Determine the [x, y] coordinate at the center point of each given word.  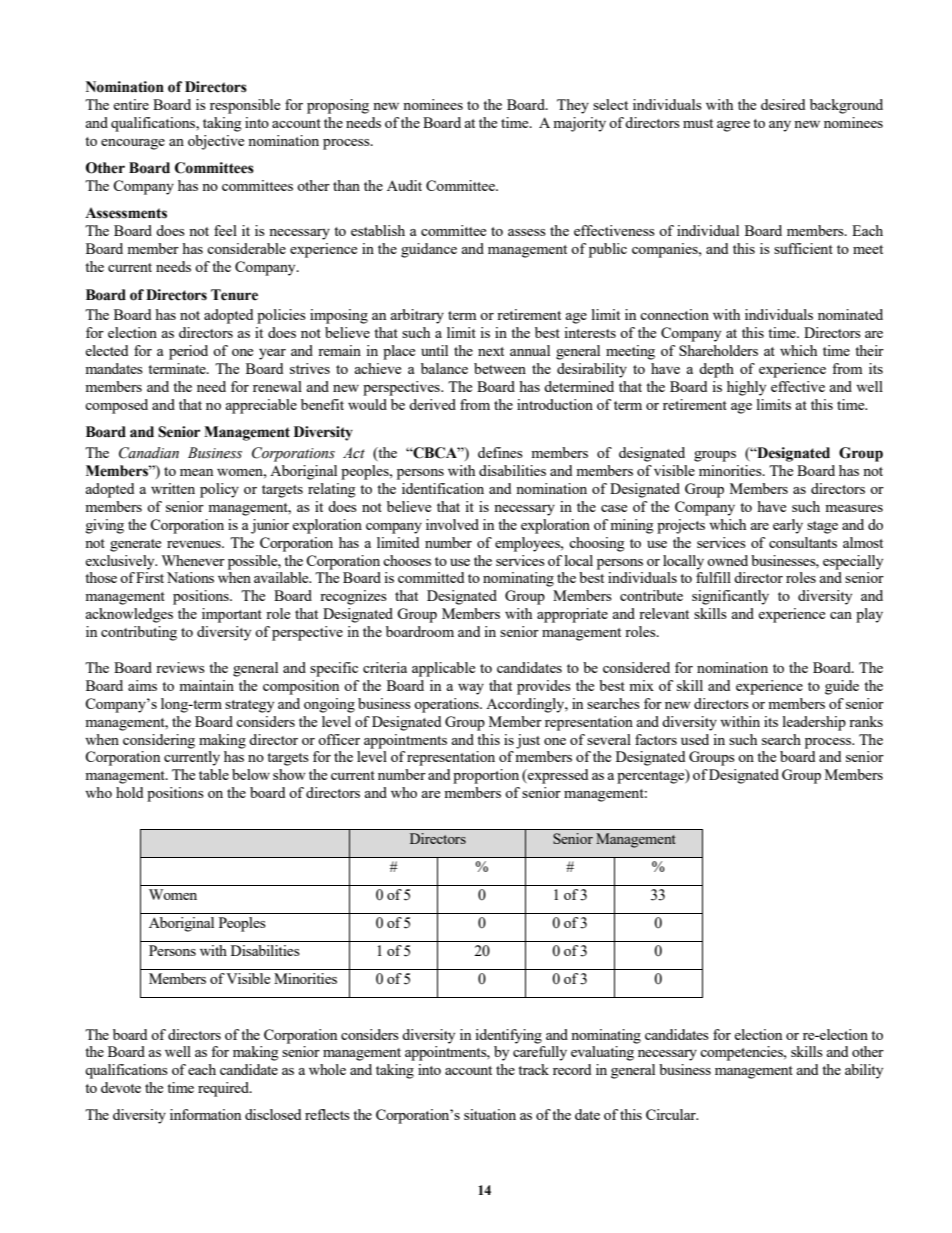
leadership [814, 723]
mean [196, 472]
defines [500, 452]
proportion [486, 776]
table [214, 774]
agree [733, 126]
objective [216, 142]
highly [746, 388]
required [224, 1089]
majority [579, 124]
